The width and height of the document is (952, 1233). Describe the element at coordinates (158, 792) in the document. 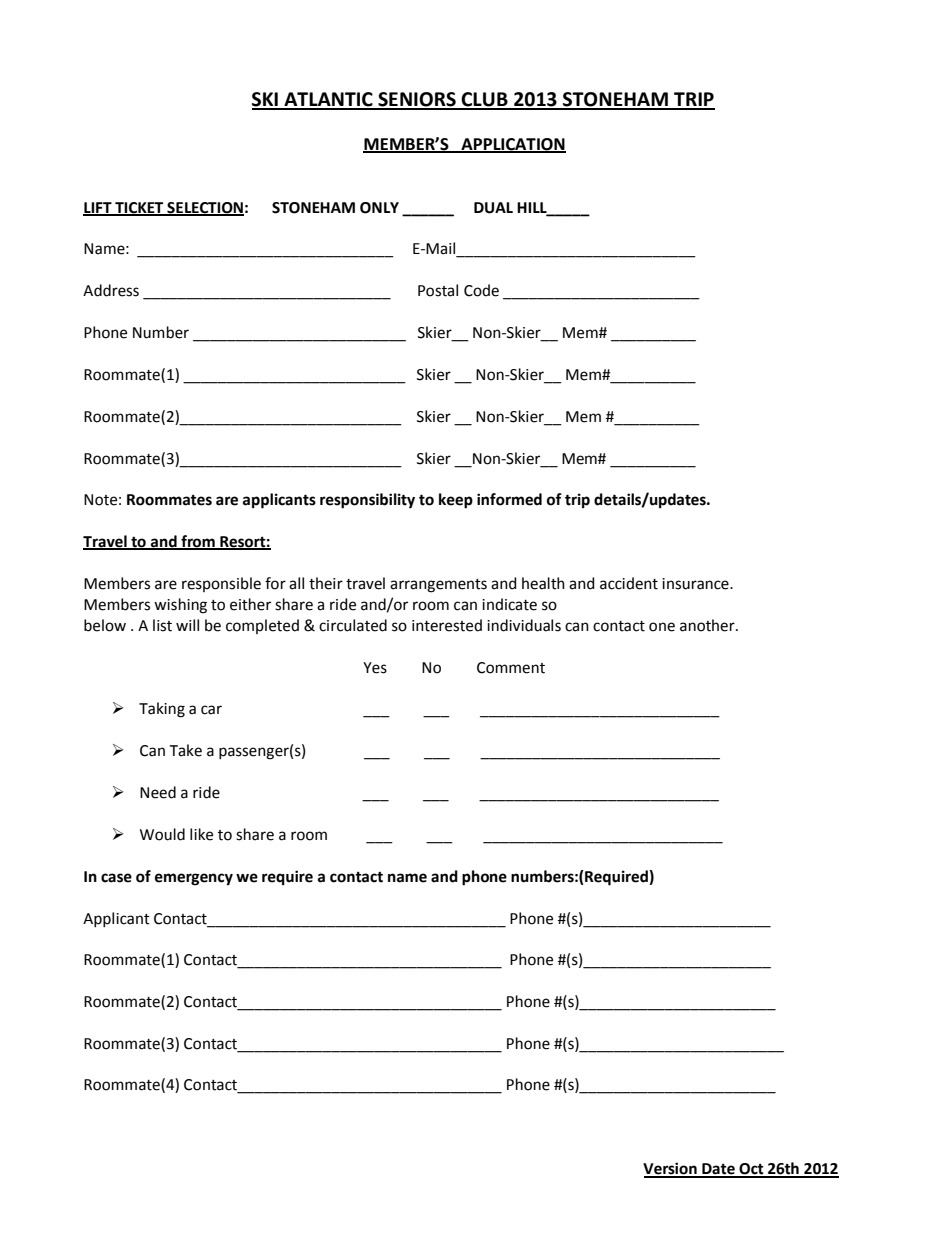

I see `Need` at that location.
